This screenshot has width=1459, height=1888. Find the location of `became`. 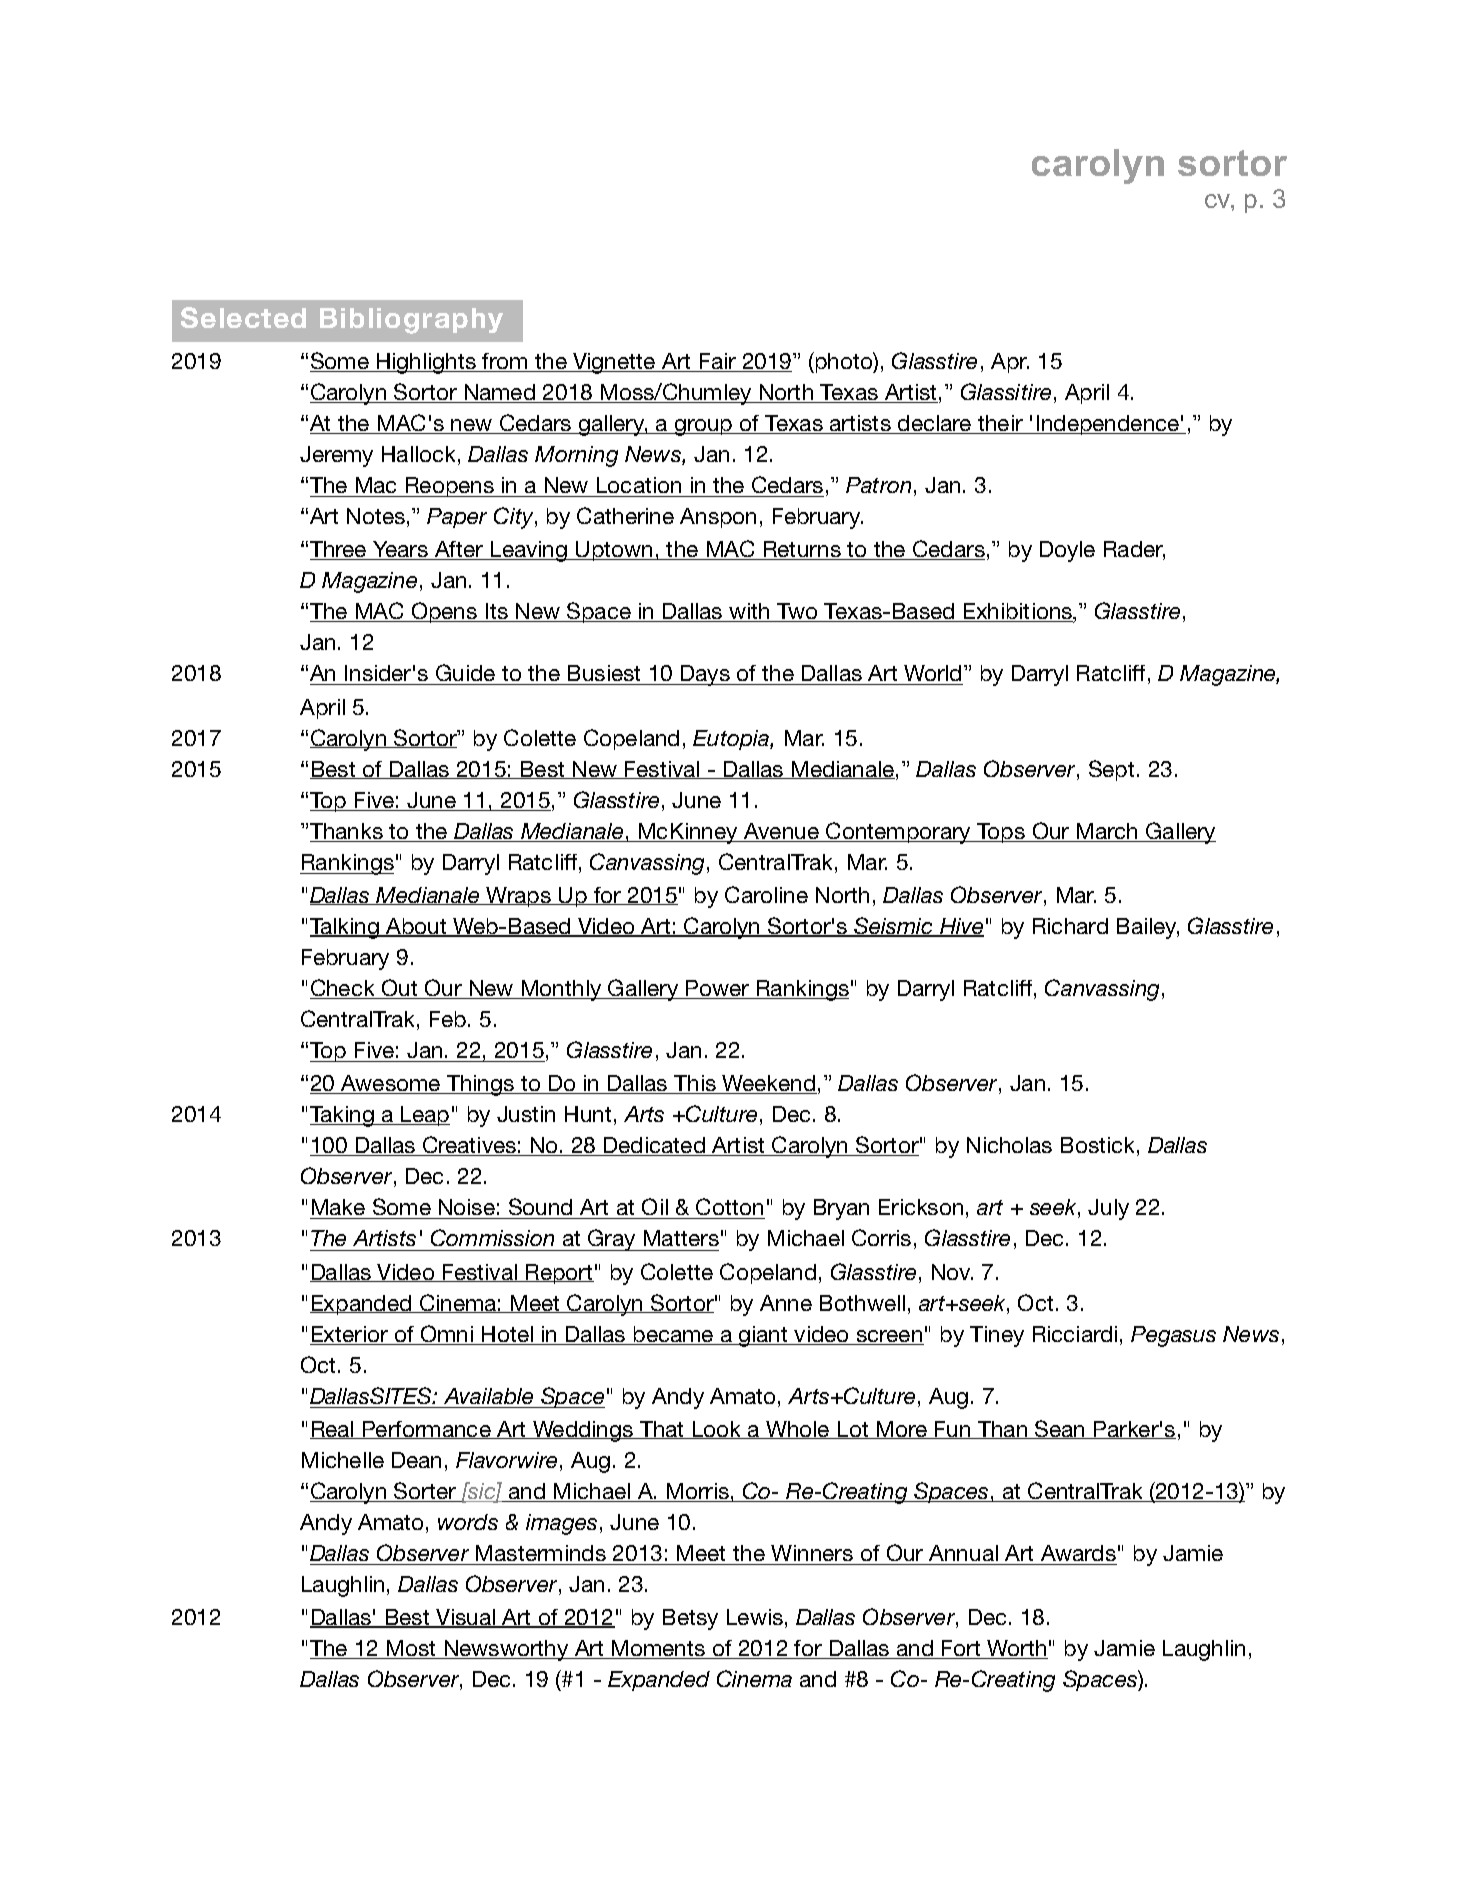

became is located at coordinates (674, 1335).
